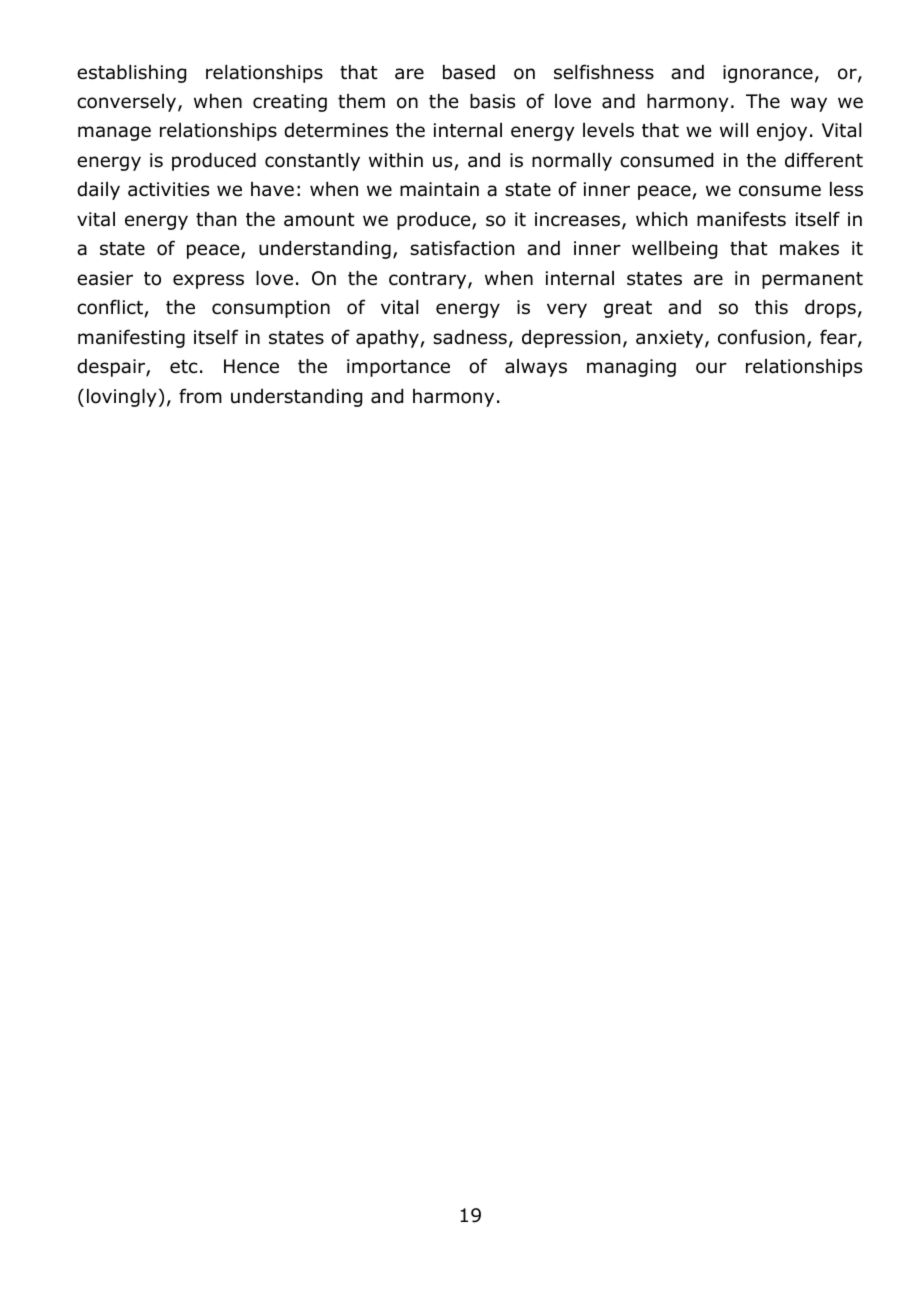 Image resolution: width=924 pixels, height=1308 pixels. What do you see at coordinates (168, 189) in the screenshot?
I see `activities` at bounding box center [168, 189].
